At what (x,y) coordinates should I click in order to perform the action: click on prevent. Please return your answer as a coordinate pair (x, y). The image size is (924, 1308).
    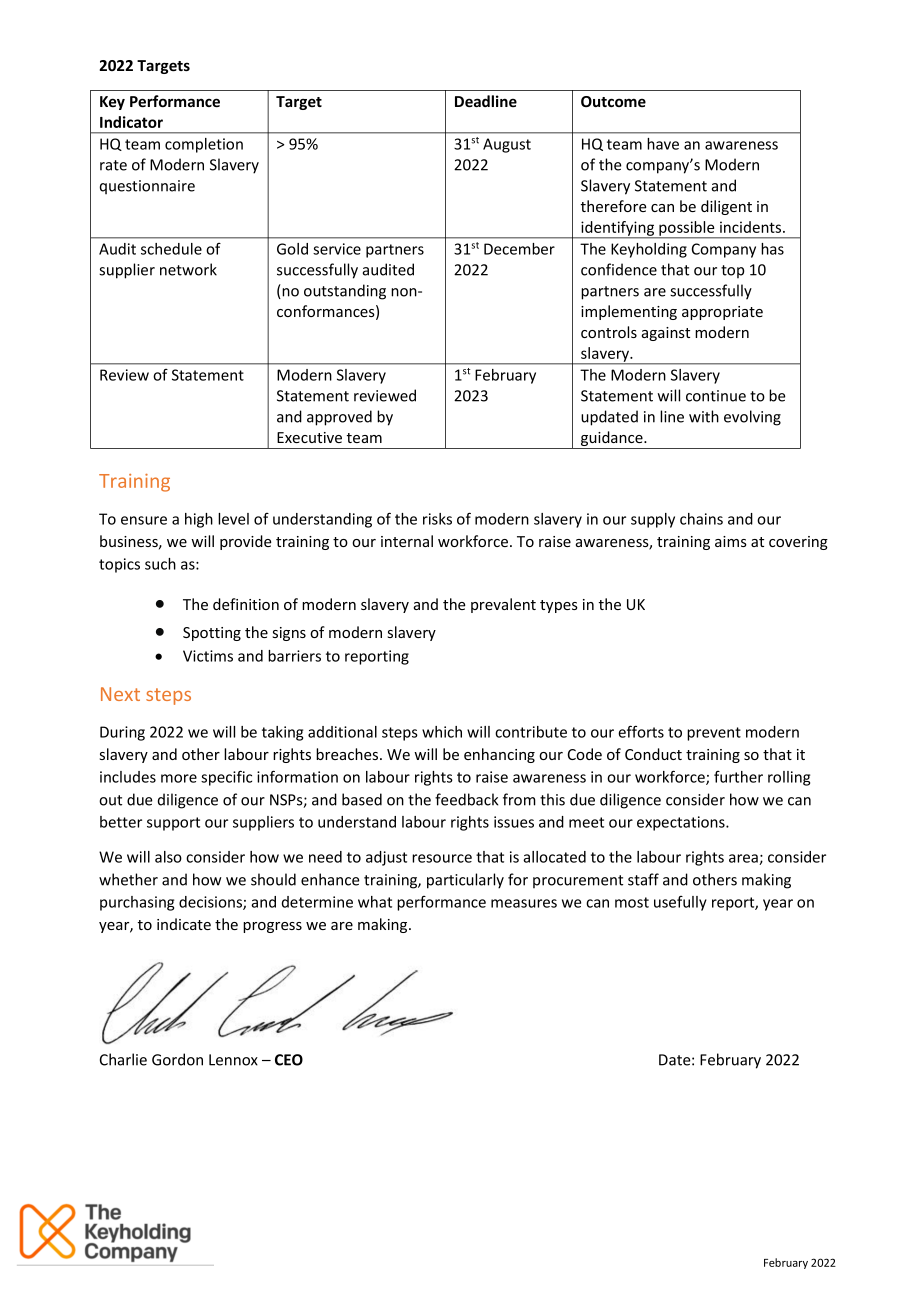
    Looking at the image, I should click on (714, 734).
